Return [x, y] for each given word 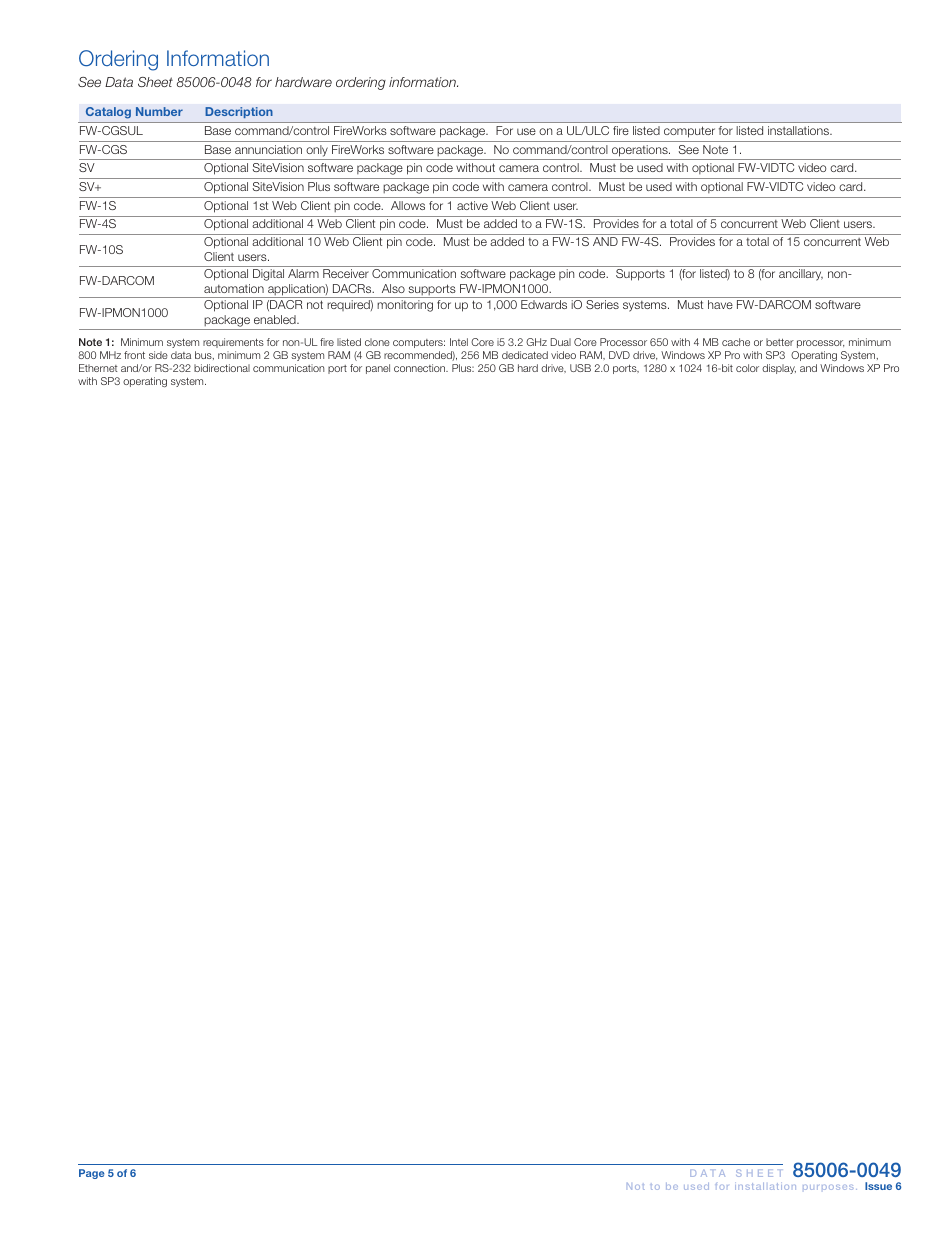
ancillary [801, 275]
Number [159, 111]
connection [421, 368]
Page [92, 1174]
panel [378, 369]
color [747, 368]
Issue [878, 1186]
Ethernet [98, 368]
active [472, 205]
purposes [828, 1187]
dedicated [525, 355]
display [779, 369]
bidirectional [222, 368]
